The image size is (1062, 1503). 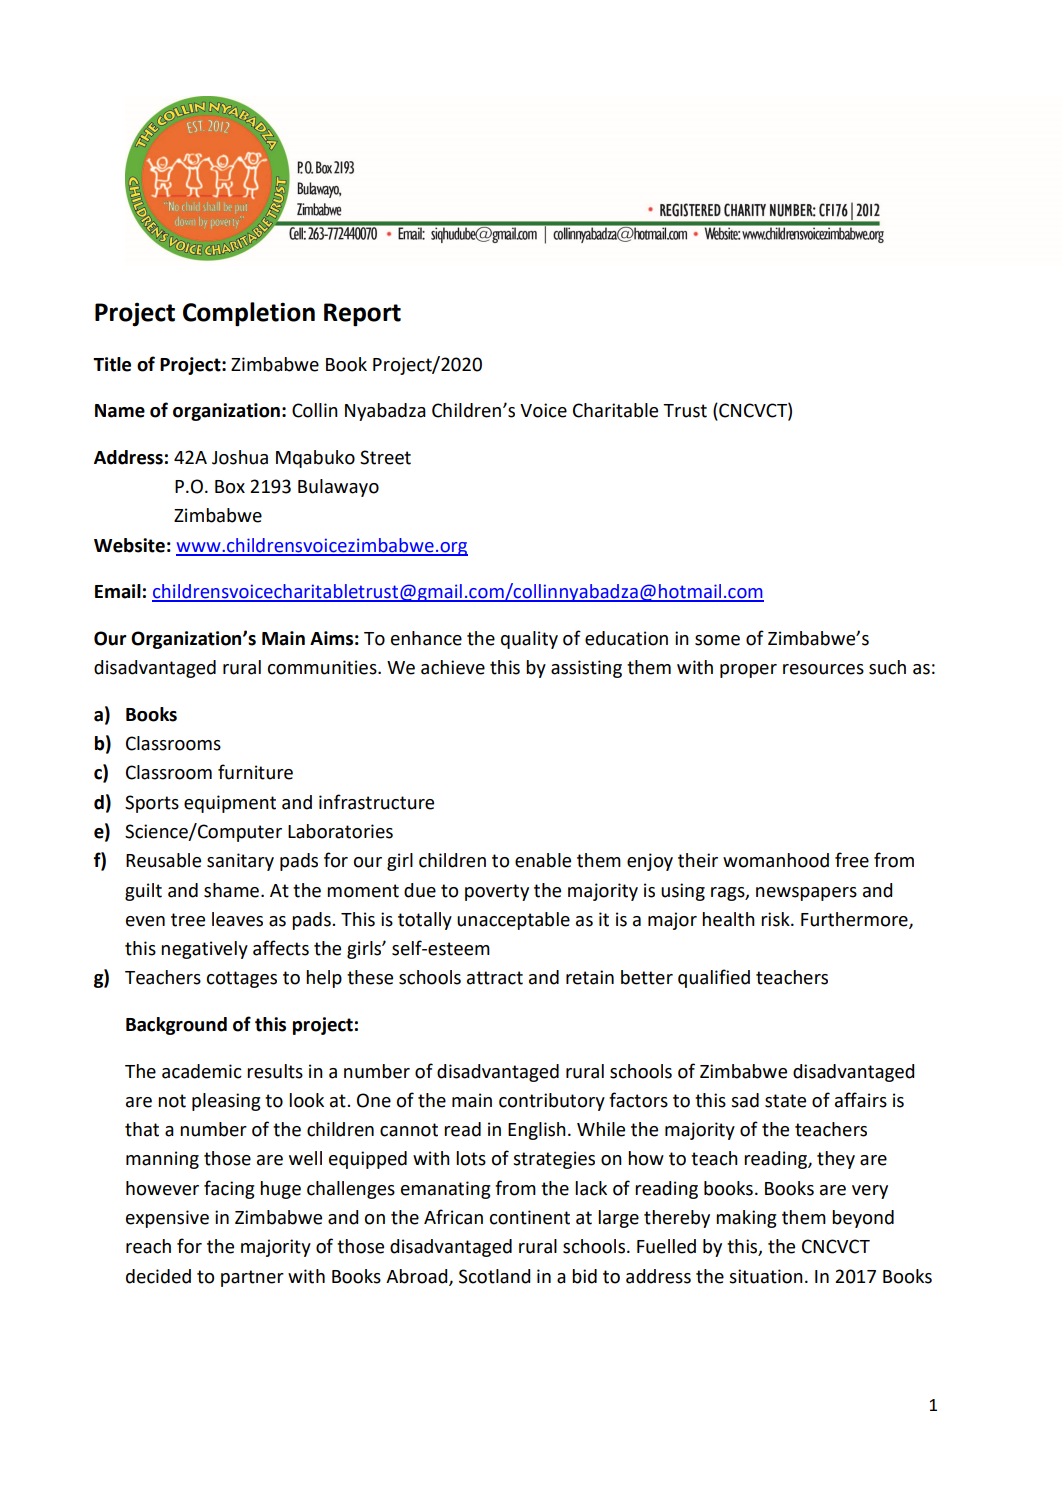 I want to click on quality, so click(x=529, y=640).
